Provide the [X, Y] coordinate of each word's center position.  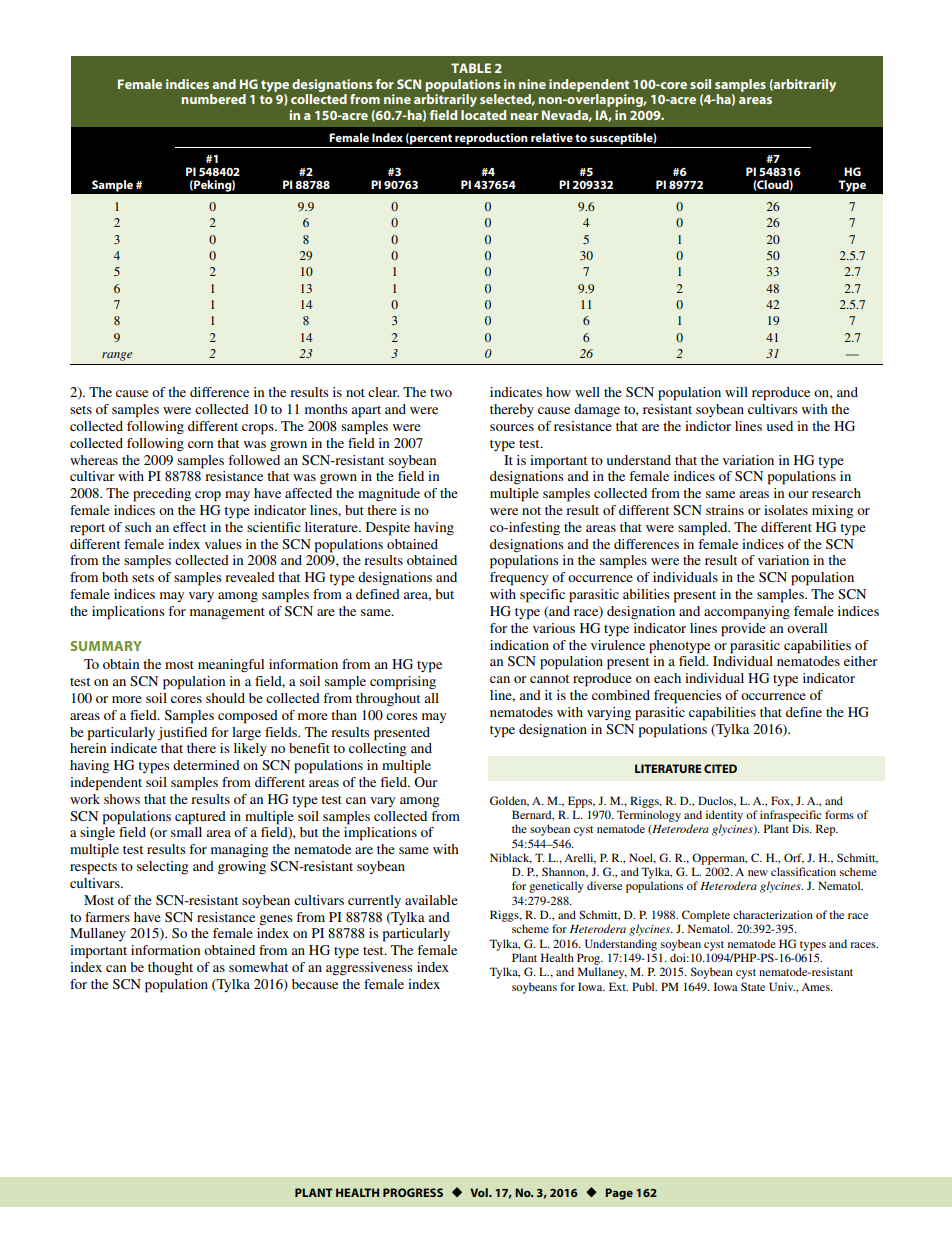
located [483, 115]
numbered [213, 99]
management [227, 614]
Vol [480, 1192]
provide [743, 630]
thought [170, 969]
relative [552, 137]
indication [519, 645]
